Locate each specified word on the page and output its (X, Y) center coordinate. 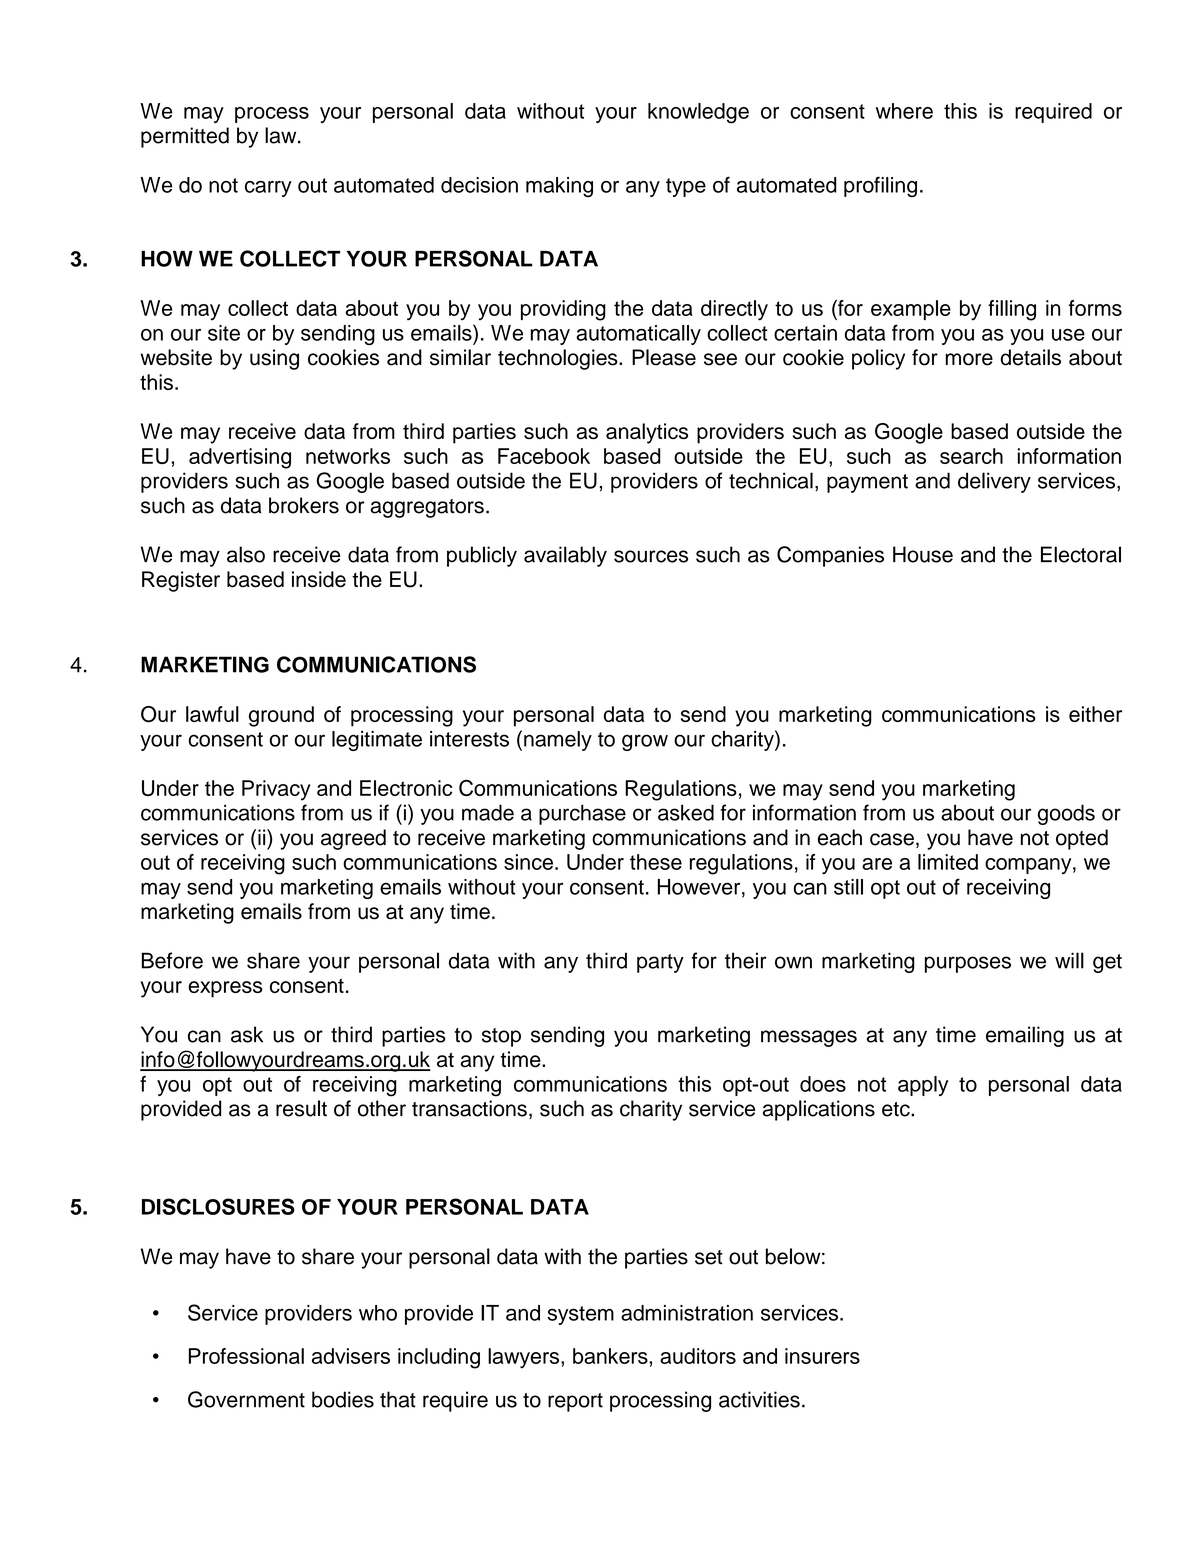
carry (268, 189)
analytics (647, 433)
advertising (240, 458)
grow (645, 742)
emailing (1025, 1036)
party (660, 963)
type (686, 187)
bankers (611, 1356)
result (301, 1108)
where (904, 111)
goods (1066, 814)
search (971, 456)
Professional (246, 1356)
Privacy (276, 790)
